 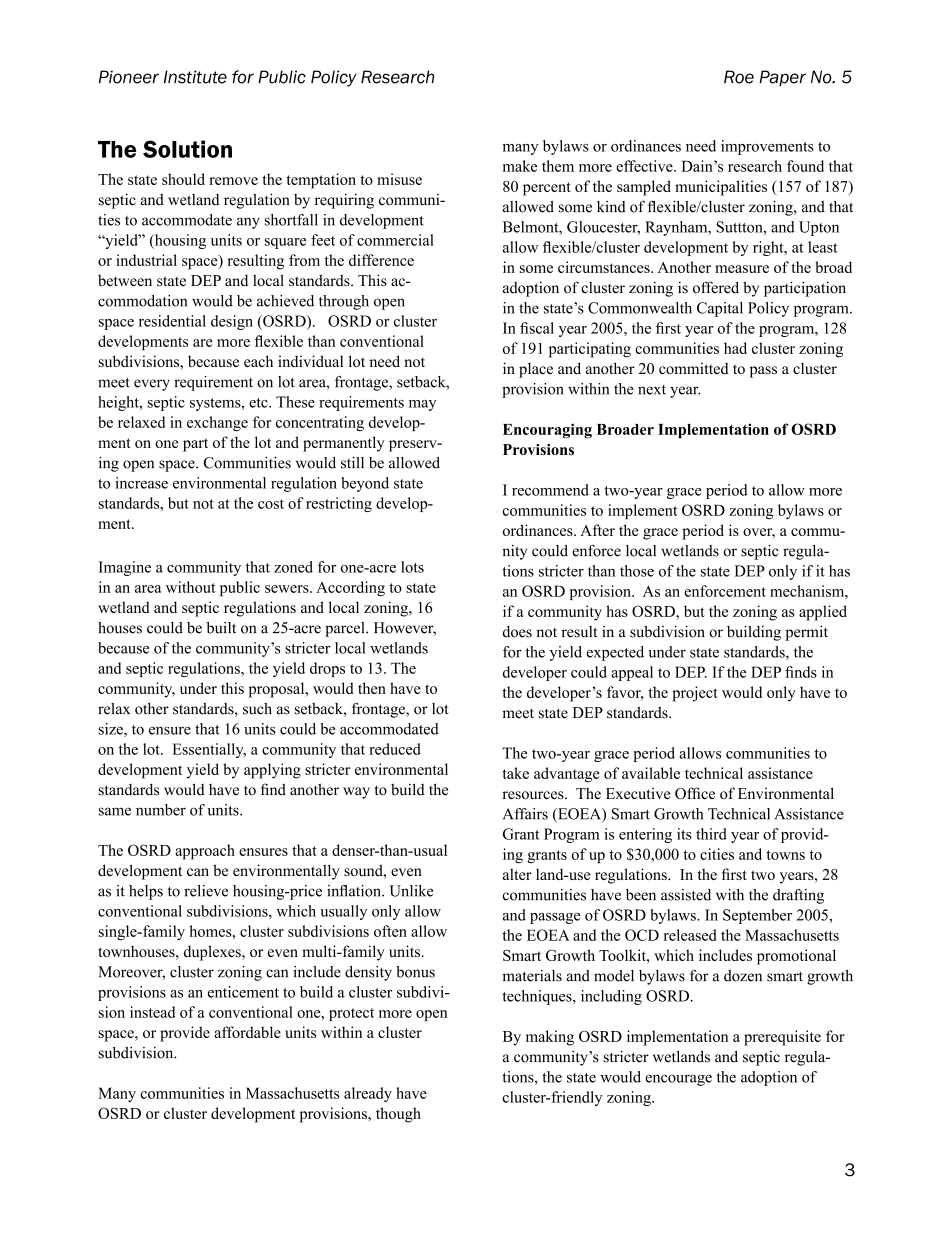 I want to click on Grant, so click(x=521, y=834).
